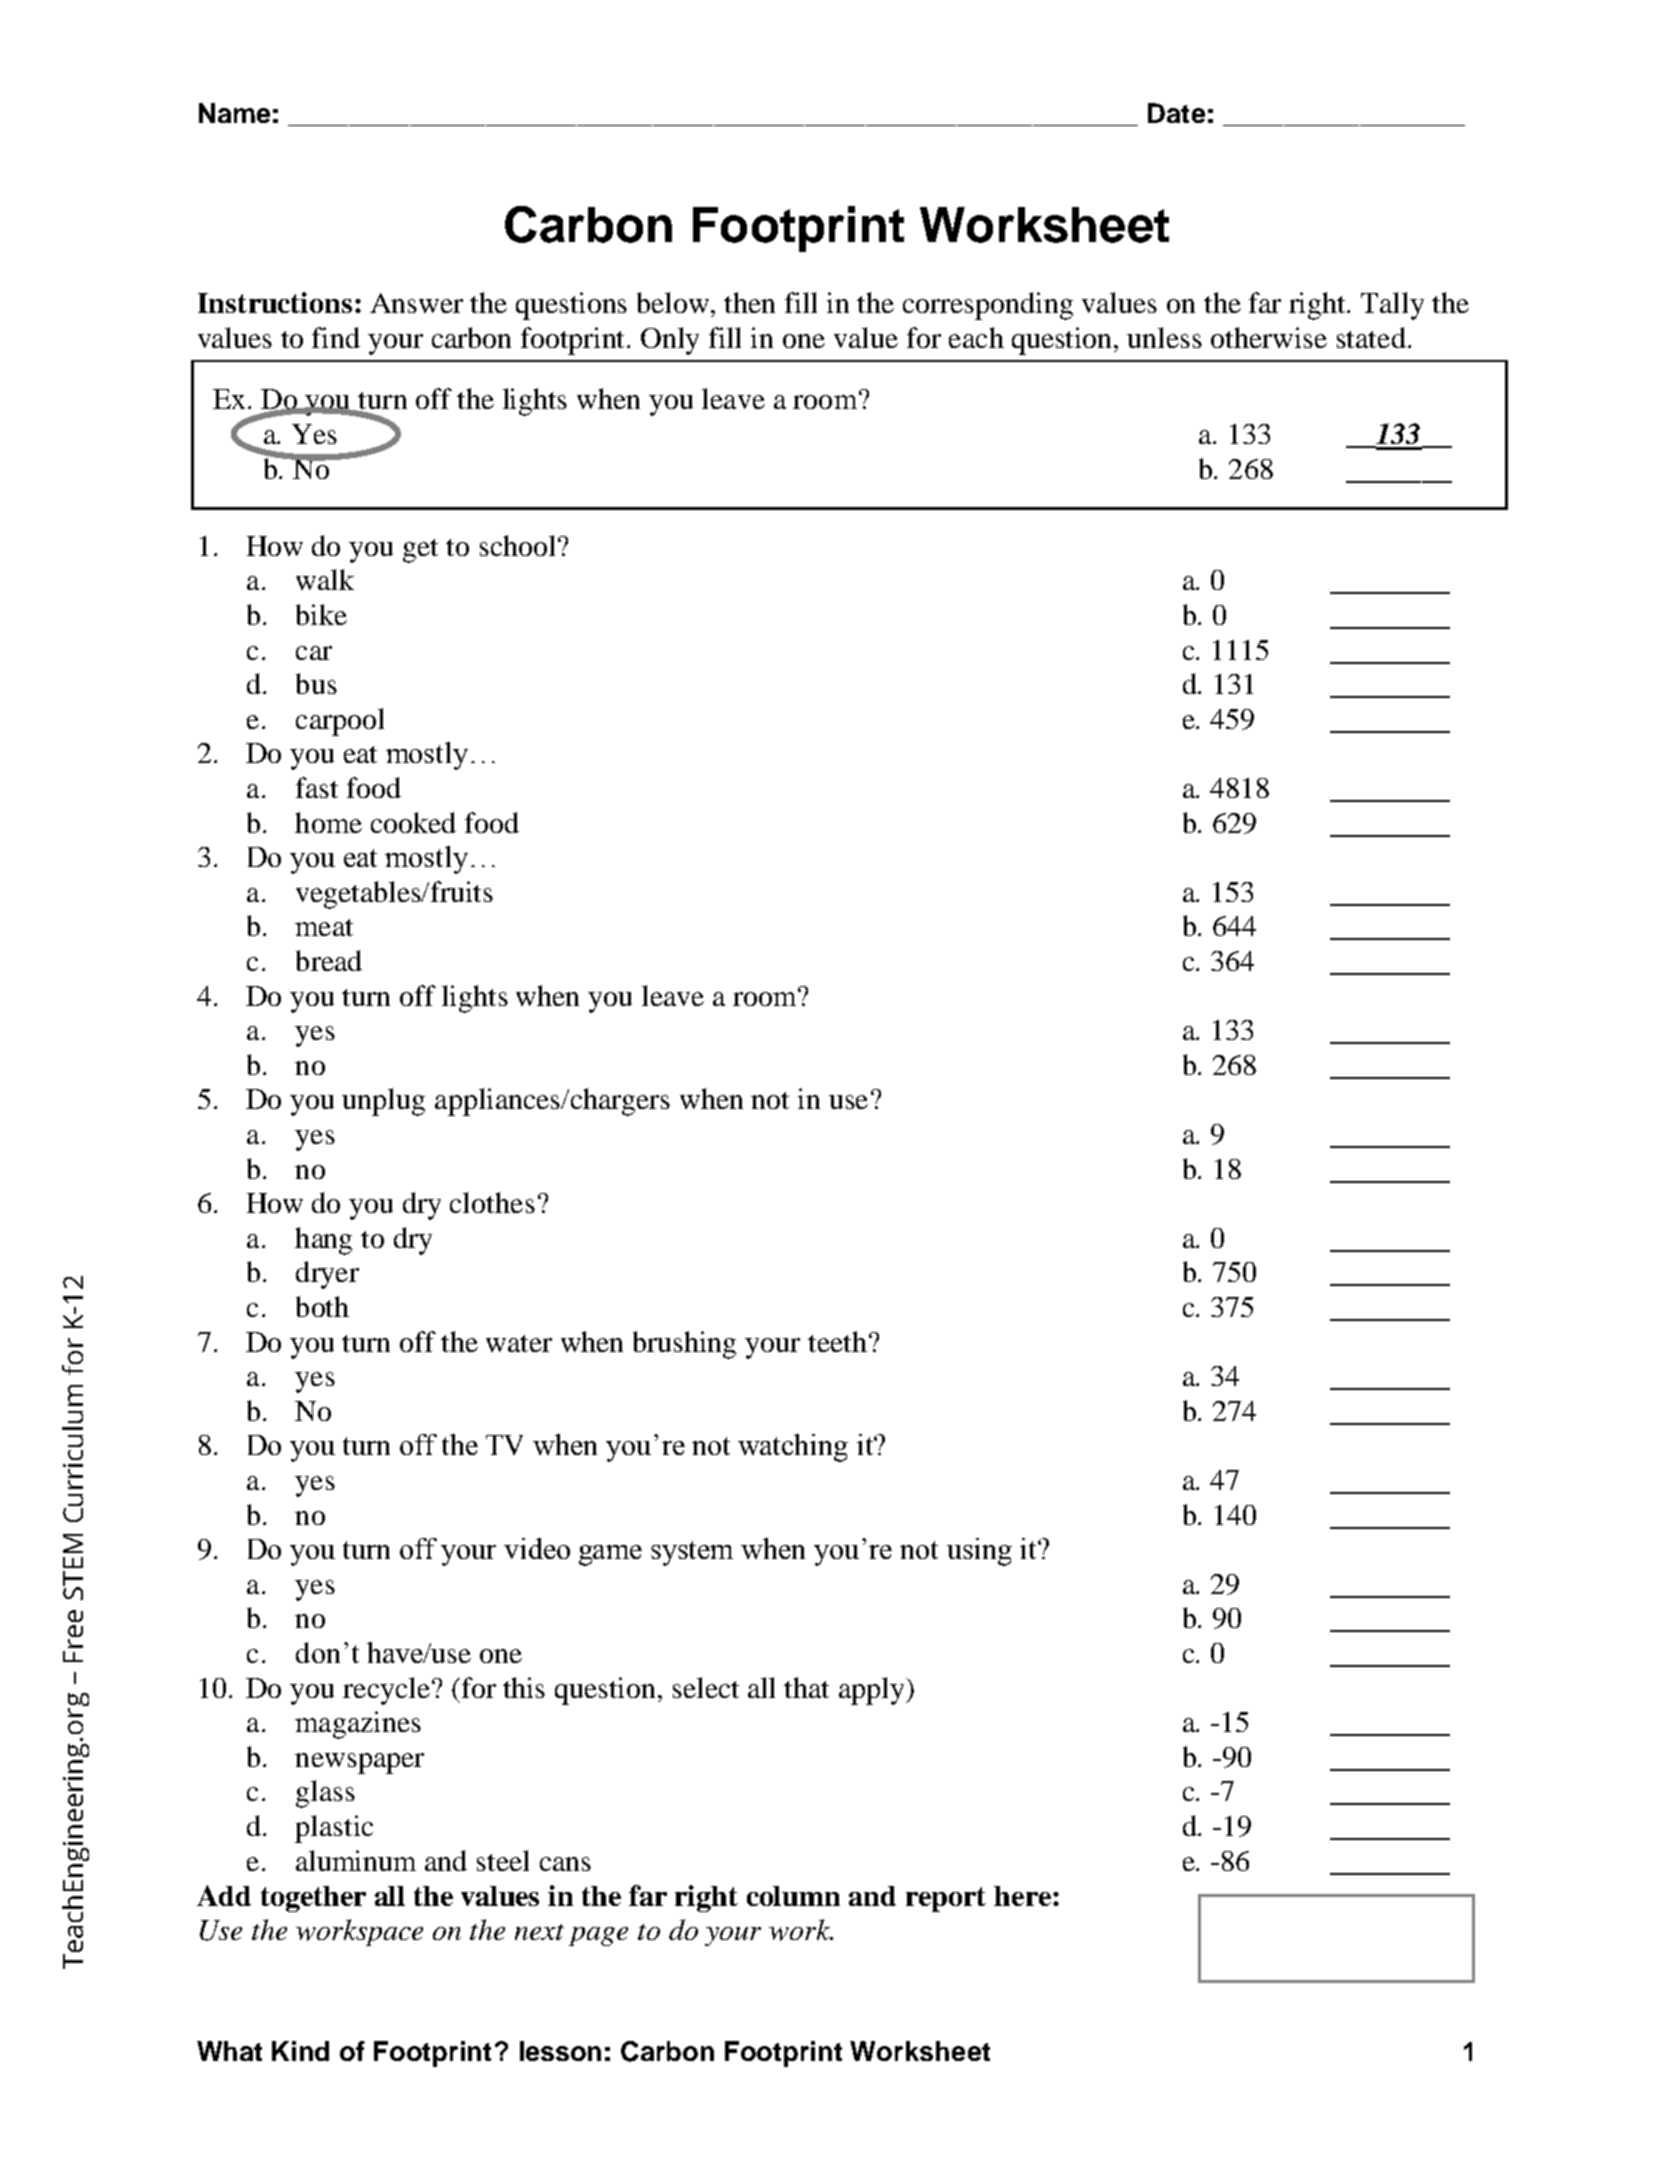  What do you see at coordinates (749, 302) in the document?
I see `then` at bounding box center [749, 302].
